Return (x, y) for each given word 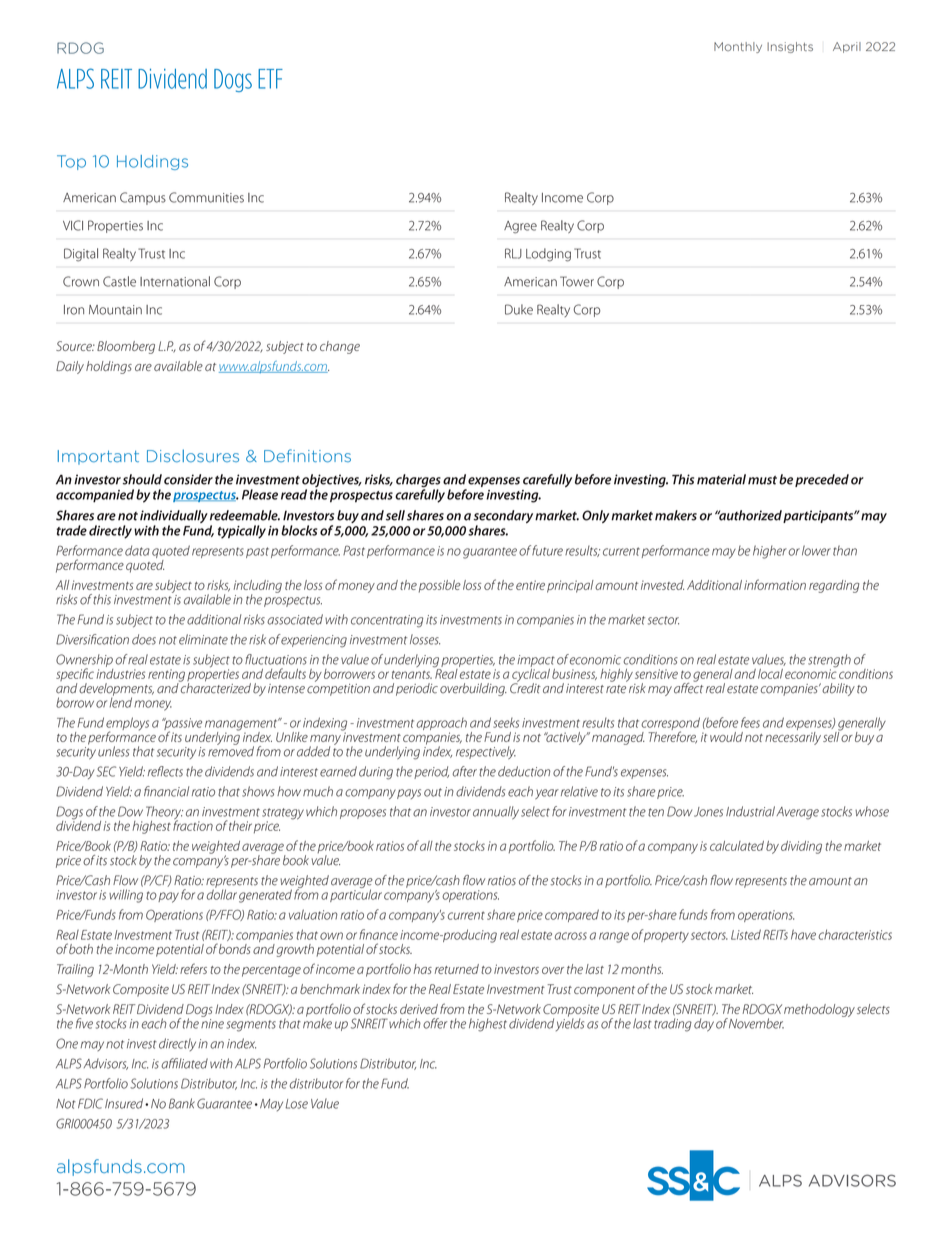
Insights (790, 47)
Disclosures (193, 456)
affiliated (184, 1063)
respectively (486, 752)
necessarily (793, 737)
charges (418, 482)
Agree (520, 227)
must (762, 480)
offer (435, 1023)
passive (182, 725)
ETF (270, 79)
